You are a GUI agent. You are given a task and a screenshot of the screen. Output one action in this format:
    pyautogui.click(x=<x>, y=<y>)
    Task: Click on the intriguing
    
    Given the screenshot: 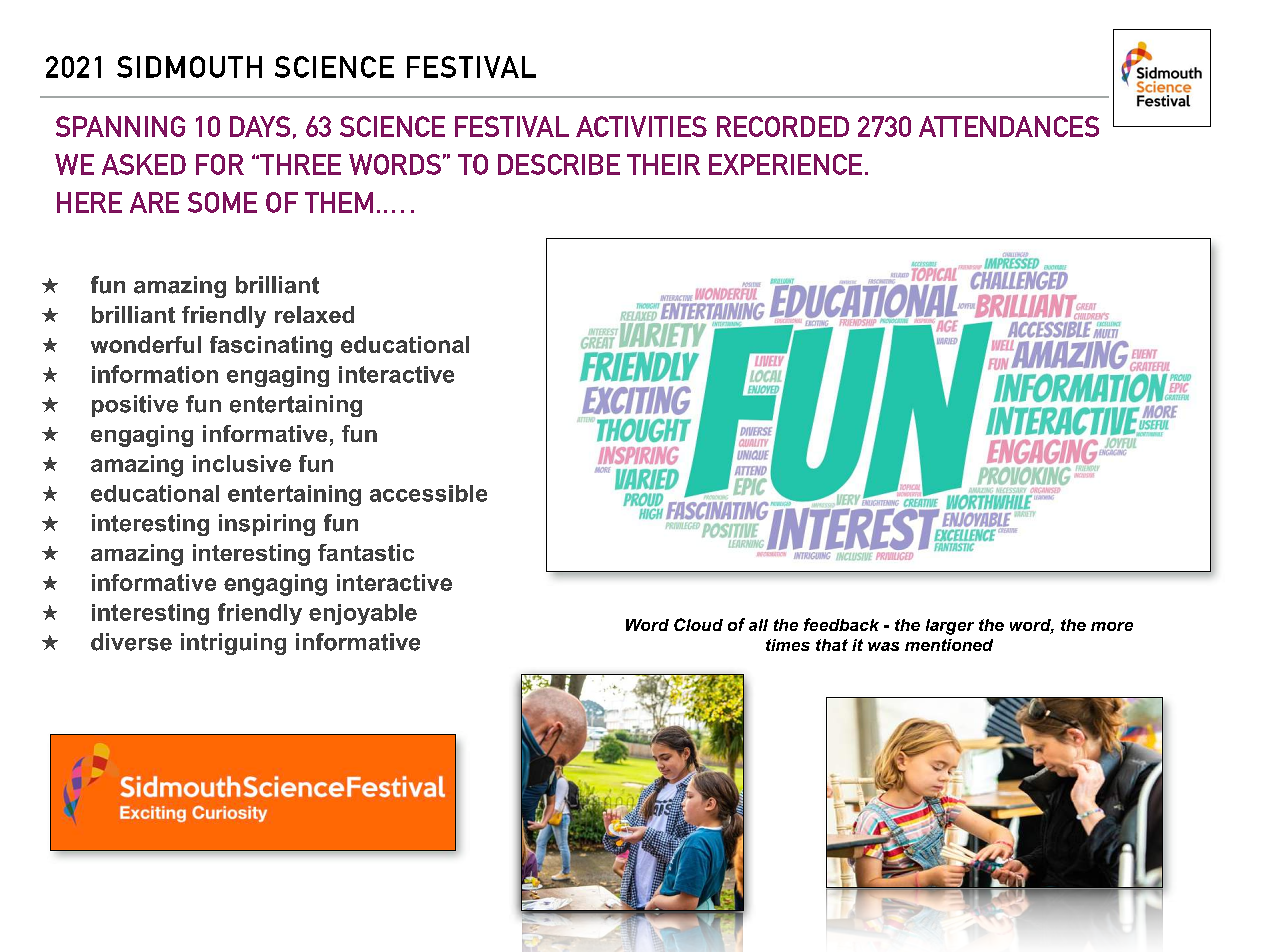 What is the action you would take?
    pyautogui.click(x=233, y=644)
